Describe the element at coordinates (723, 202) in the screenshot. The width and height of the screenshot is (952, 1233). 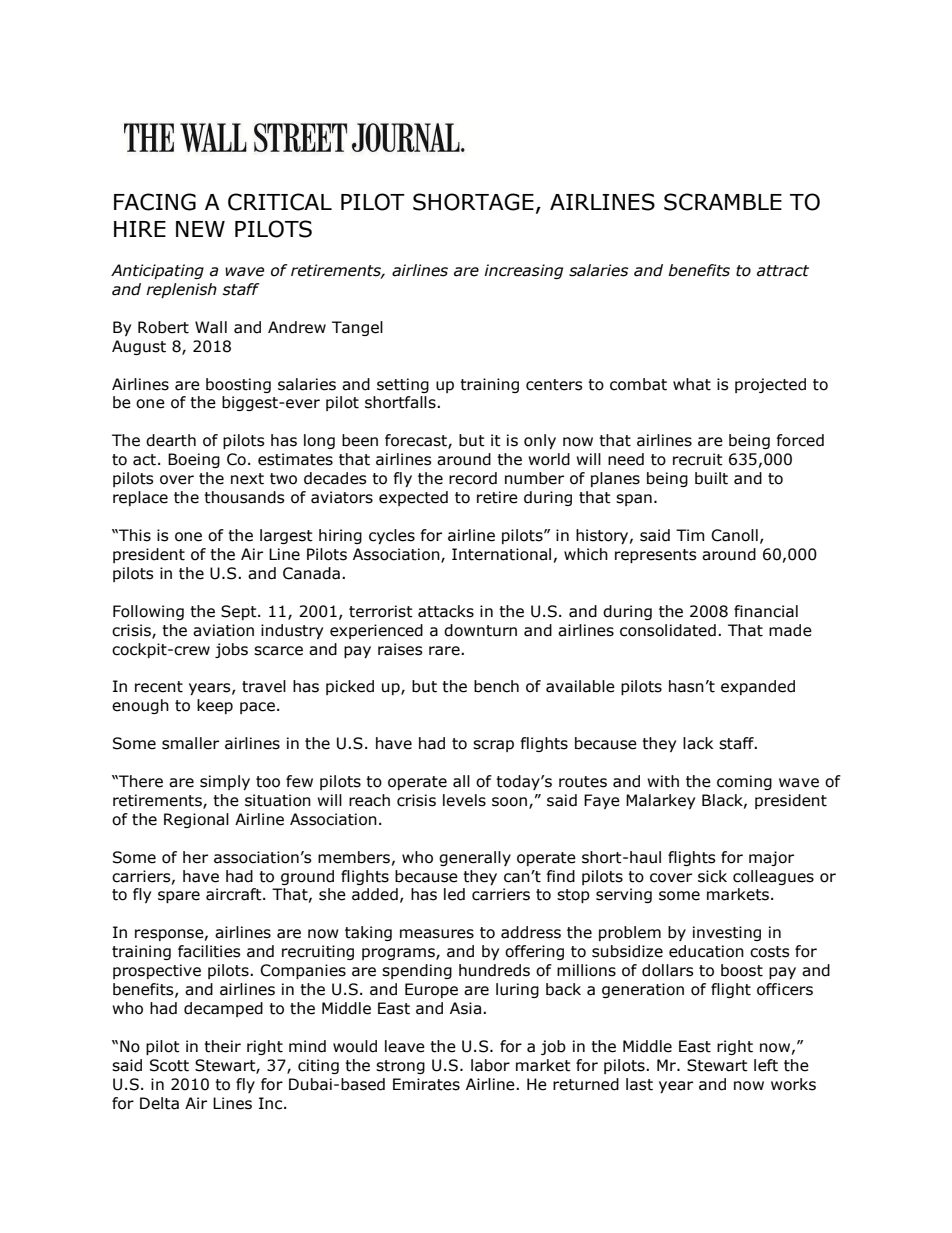
I see `SCRAMBLE` at that location.
